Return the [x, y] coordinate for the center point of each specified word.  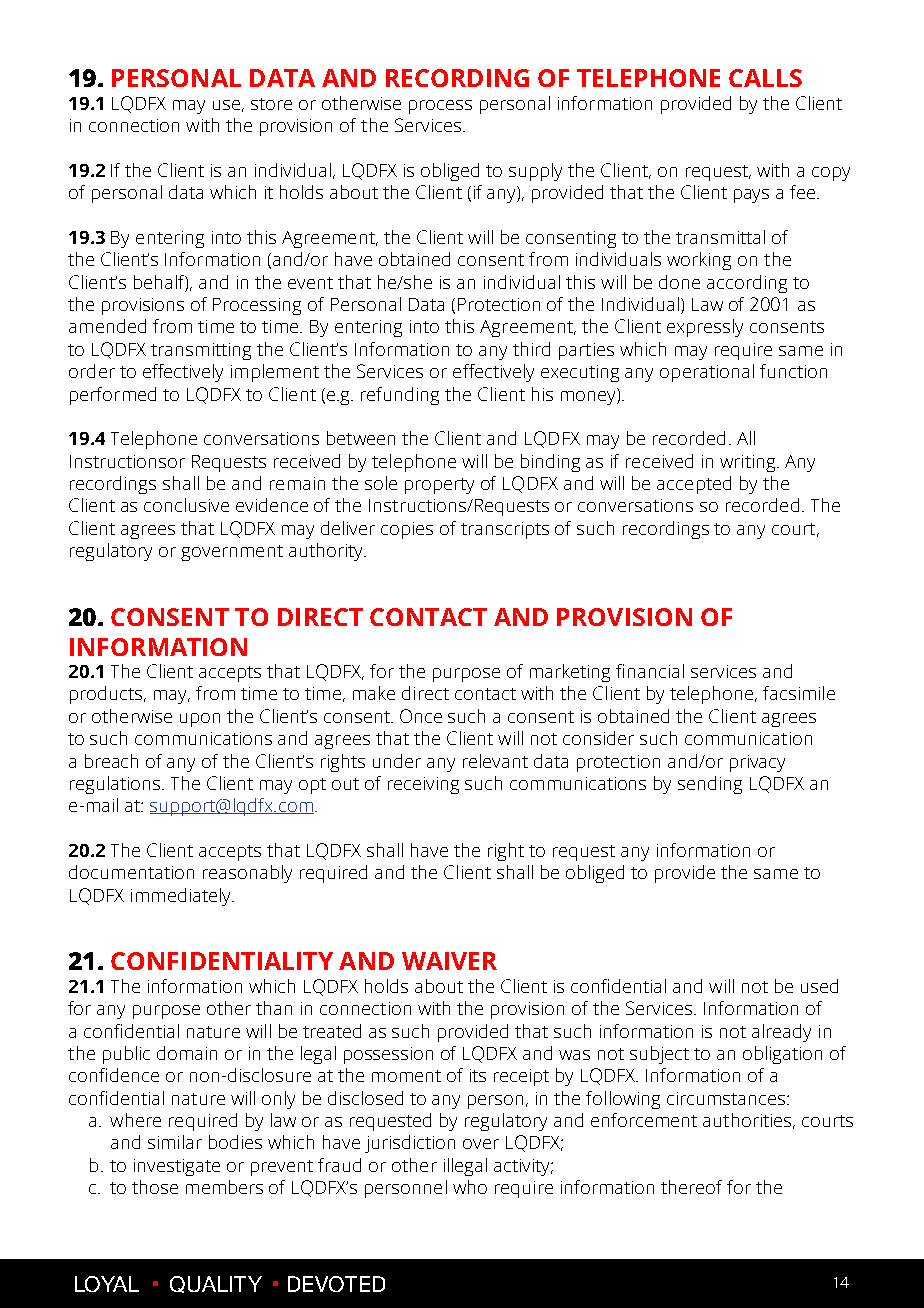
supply [535, 172]
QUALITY [216, 1284]
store [271, 104]
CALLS [765, 78]
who [470, 1187]
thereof [691, 1187]
